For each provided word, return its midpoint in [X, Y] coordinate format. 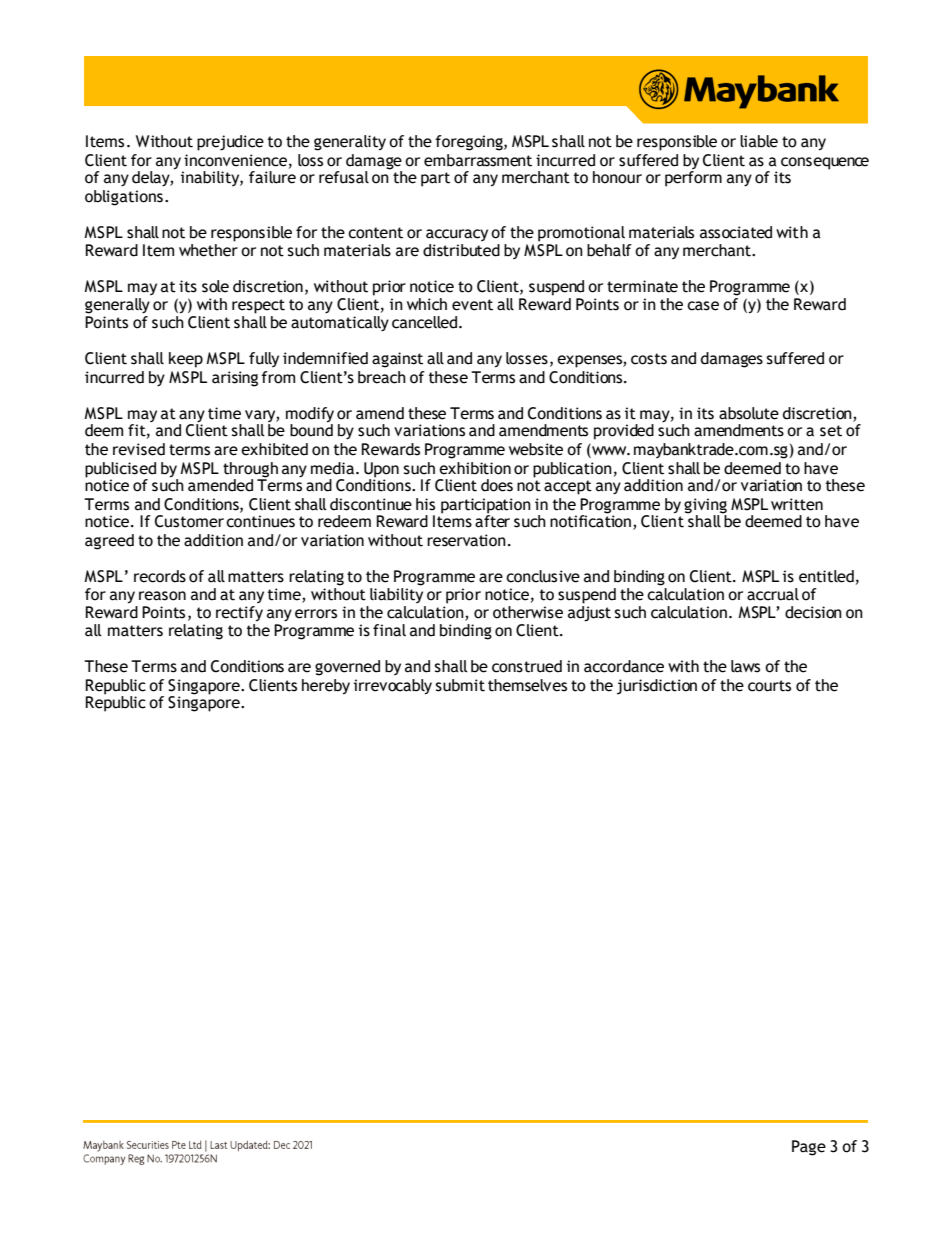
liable [759, 141]
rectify [239, 614]
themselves [527, 685]
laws [745, 666]
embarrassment [478, 160]
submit [460, 685]
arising [235, 379]
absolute [749, 413]
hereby [326, 687]
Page [809, 1148]
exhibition [475, 468]
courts [769, 686]
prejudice [230, 143]
